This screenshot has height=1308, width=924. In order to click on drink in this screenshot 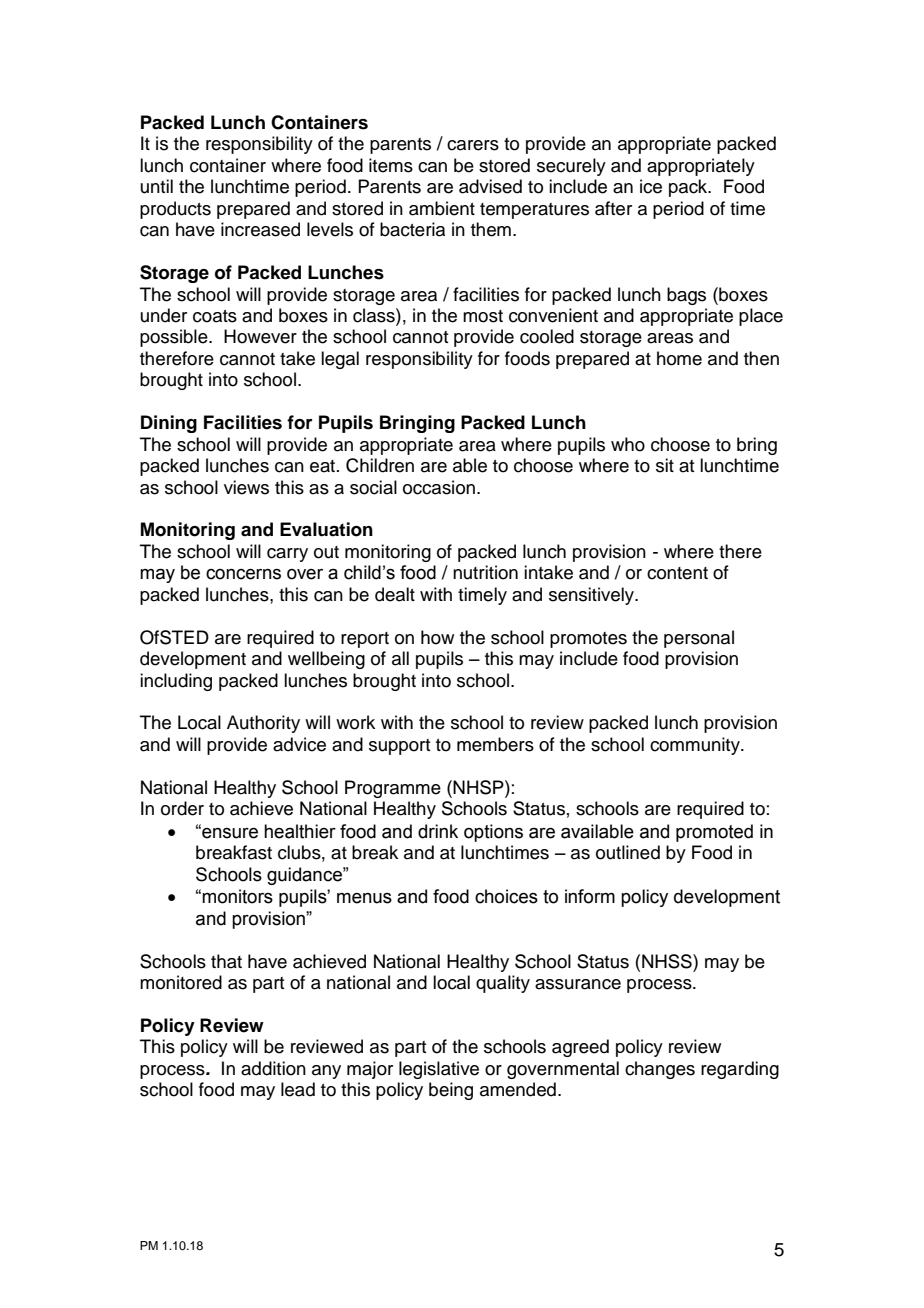, I will do `click(438, 831)`.
